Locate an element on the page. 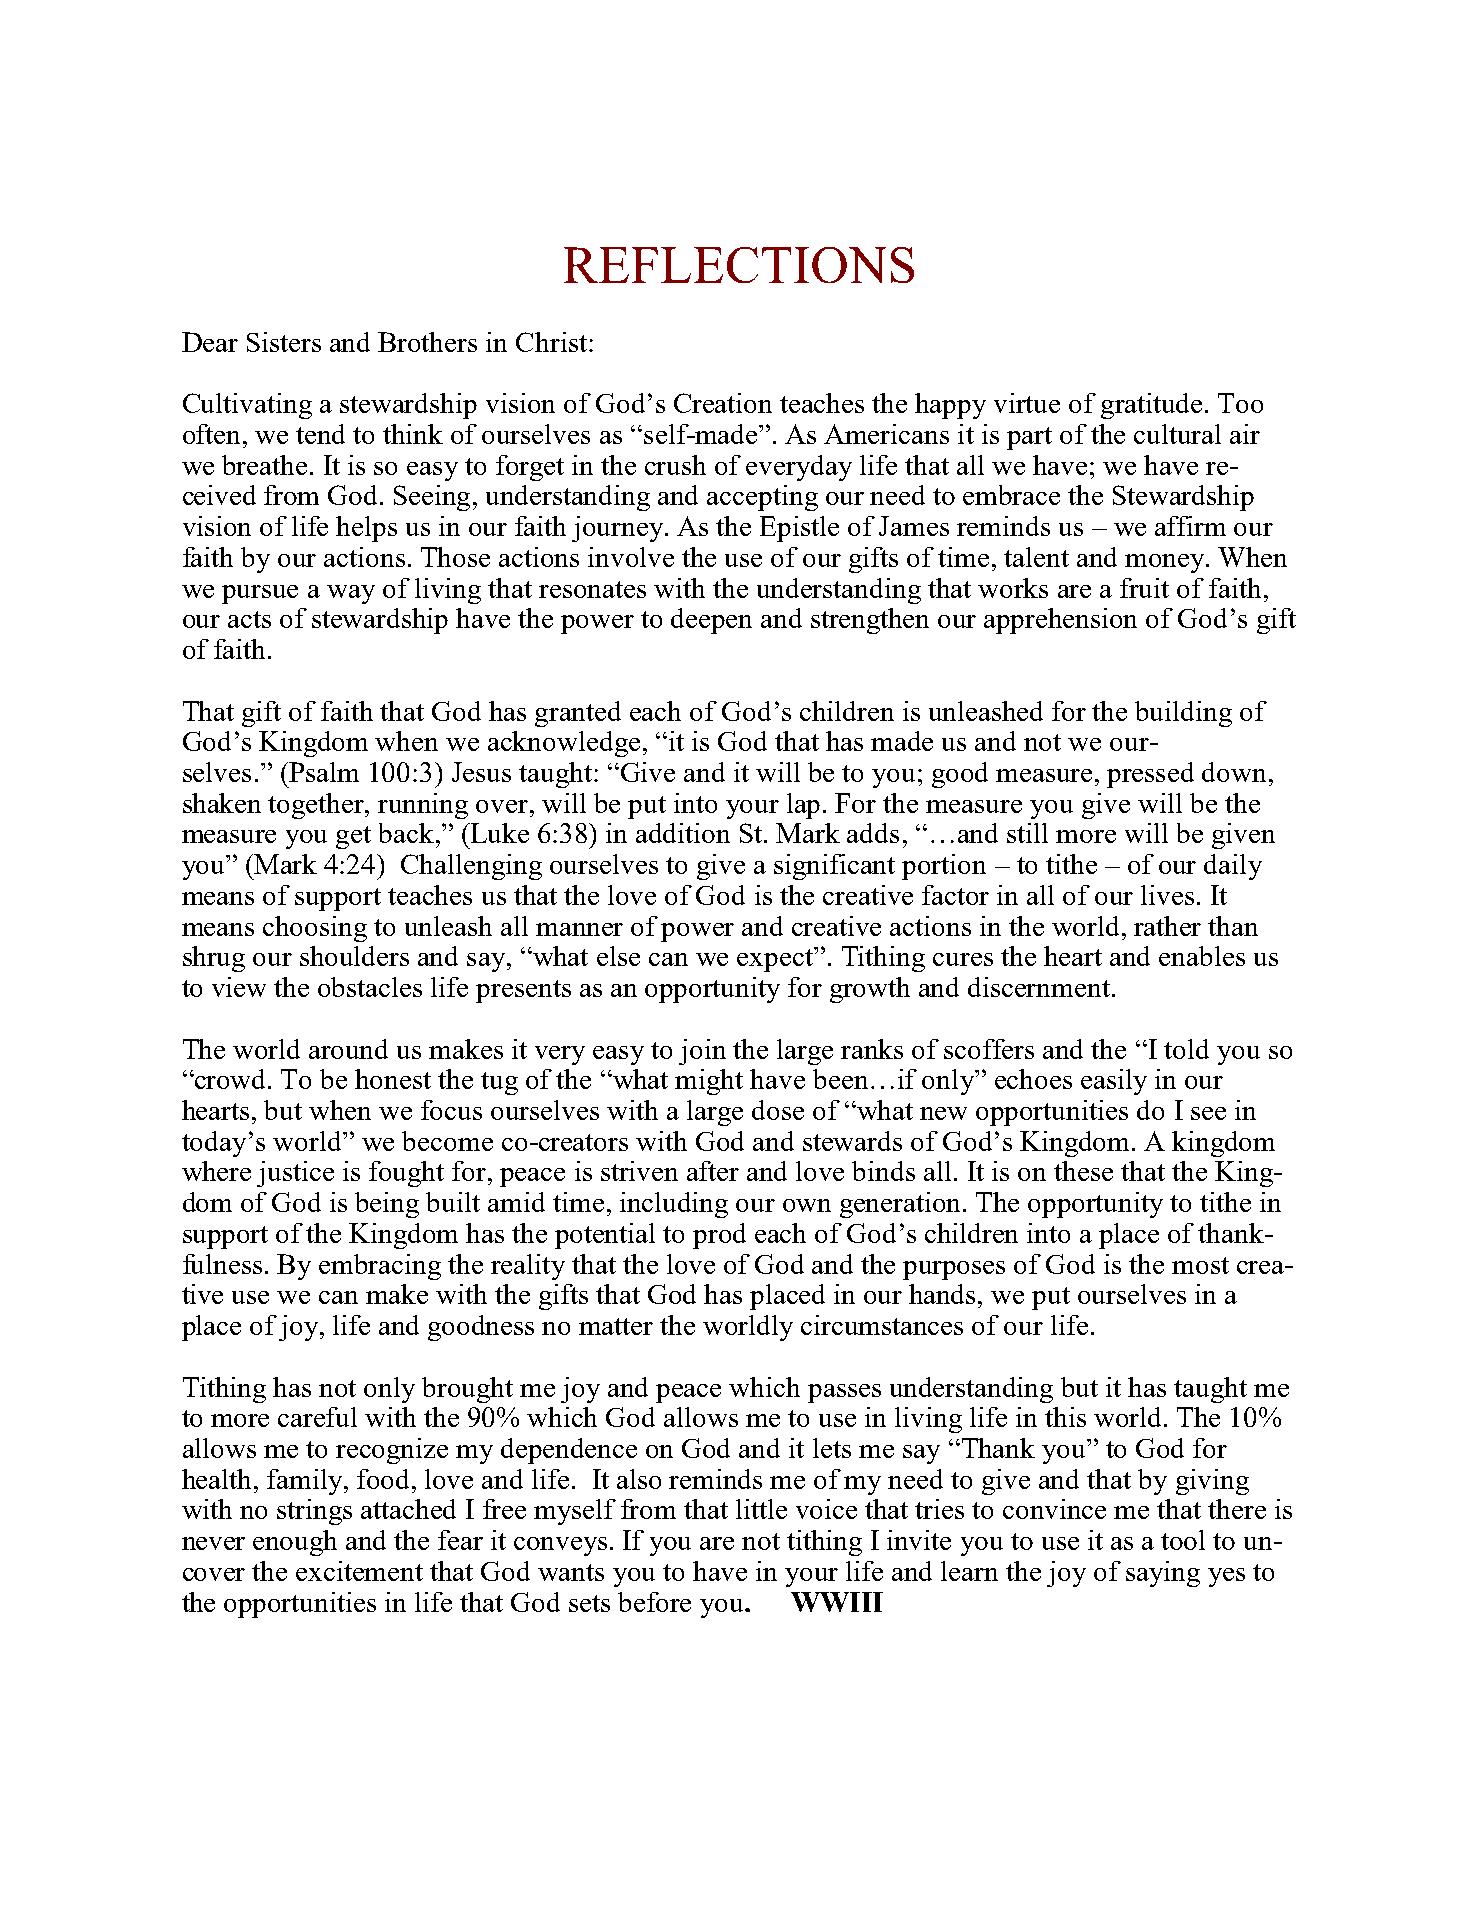  expect is located at coordinates (776, 959).
